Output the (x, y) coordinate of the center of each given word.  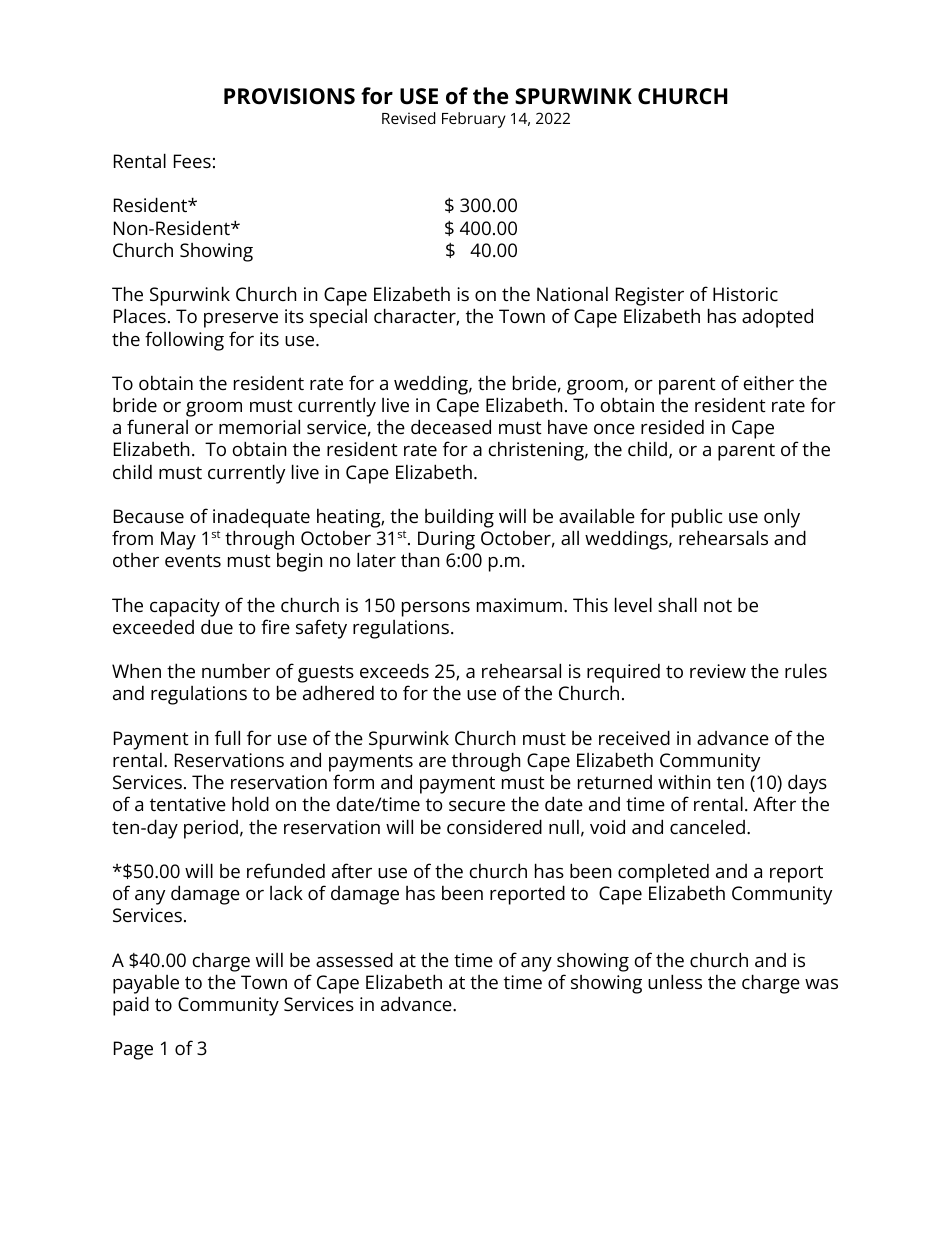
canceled (707, 827)
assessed (354, 959)
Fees (192, 161)
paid (131, 1006)
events (193, 560)
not (718, 605)
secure (477, 806)
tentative (188, 804)
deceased (451, 426)
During (446, 540)
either (769, 383)
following (184, 341)
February (474, 120)
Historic (745, 294)
